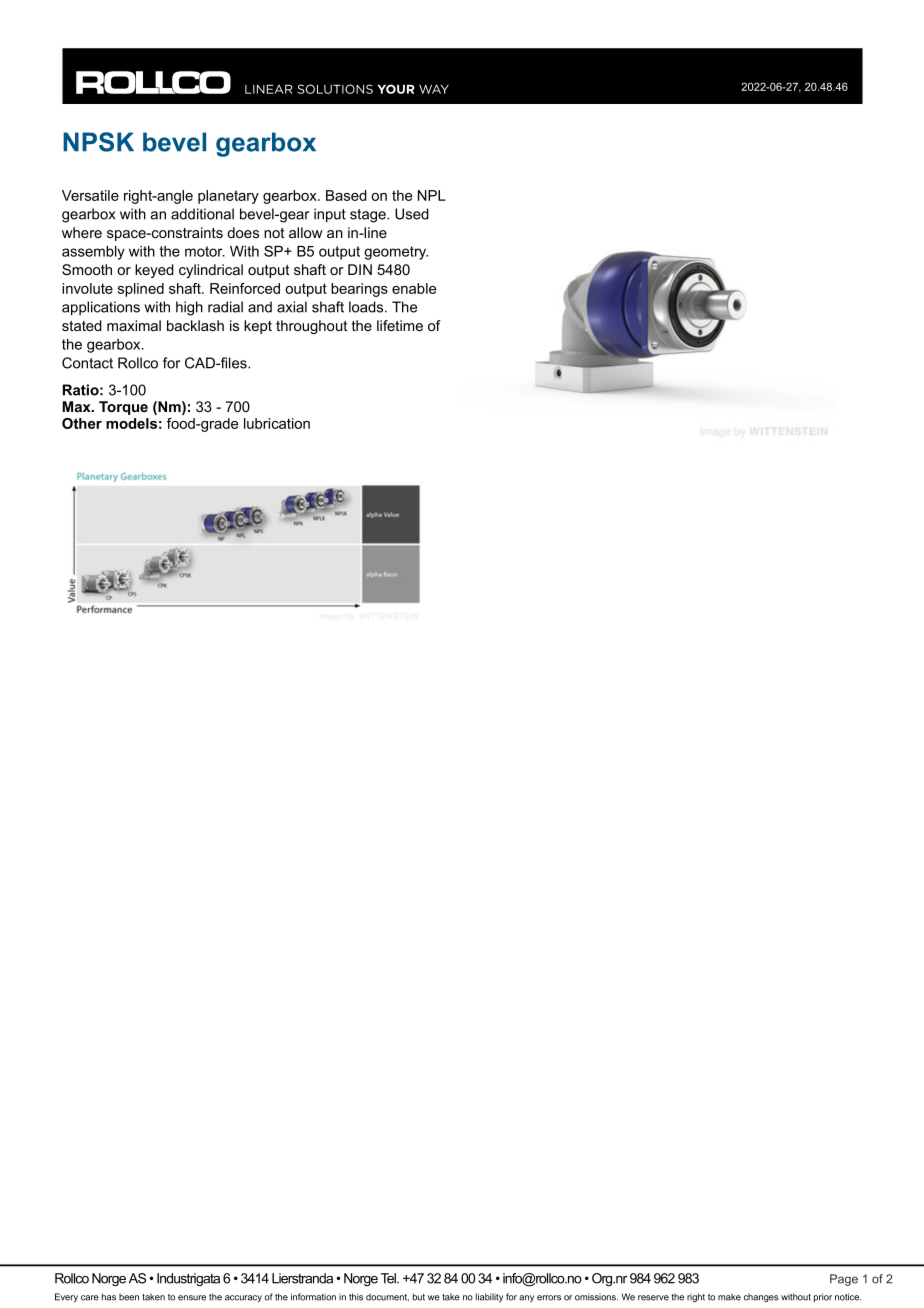 Image resolution: width=924 pixels, height=1308 pixels. What do you see at coordinates (400, 325) in the screenshot?
I see `lifetime` at bounding box center [400, 325].
